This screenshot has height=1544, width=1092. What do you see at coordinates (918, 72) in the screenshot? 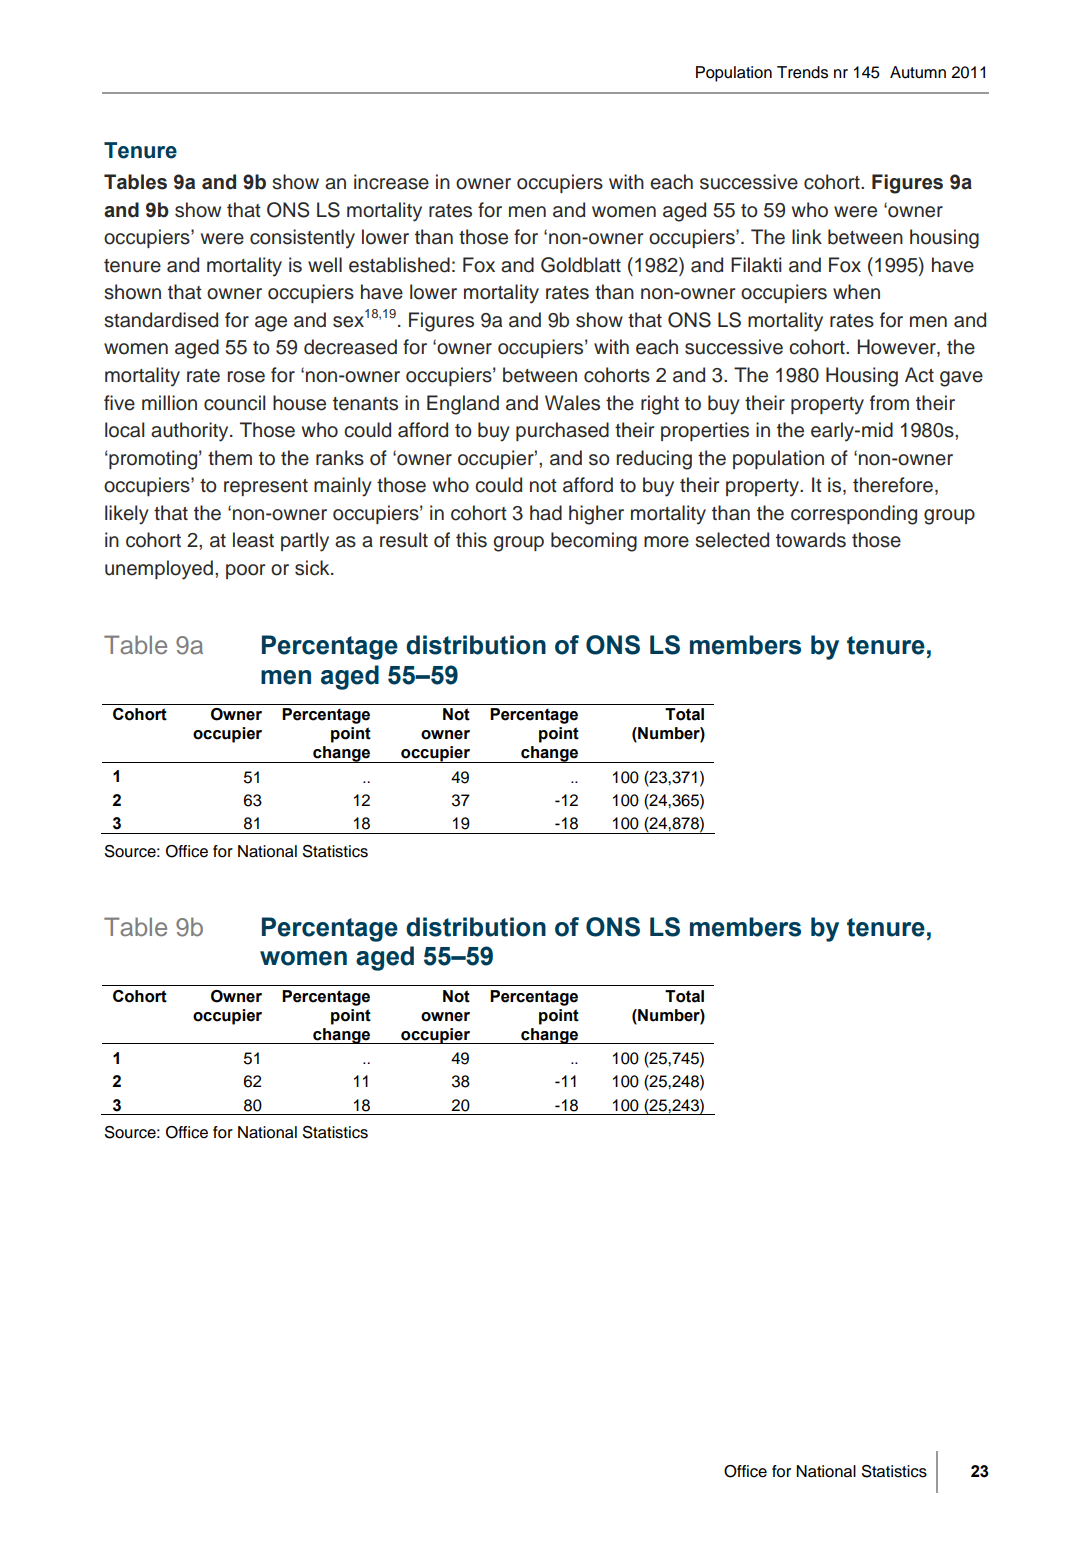
I see `Autumn` at bounding box center [918, 72].
